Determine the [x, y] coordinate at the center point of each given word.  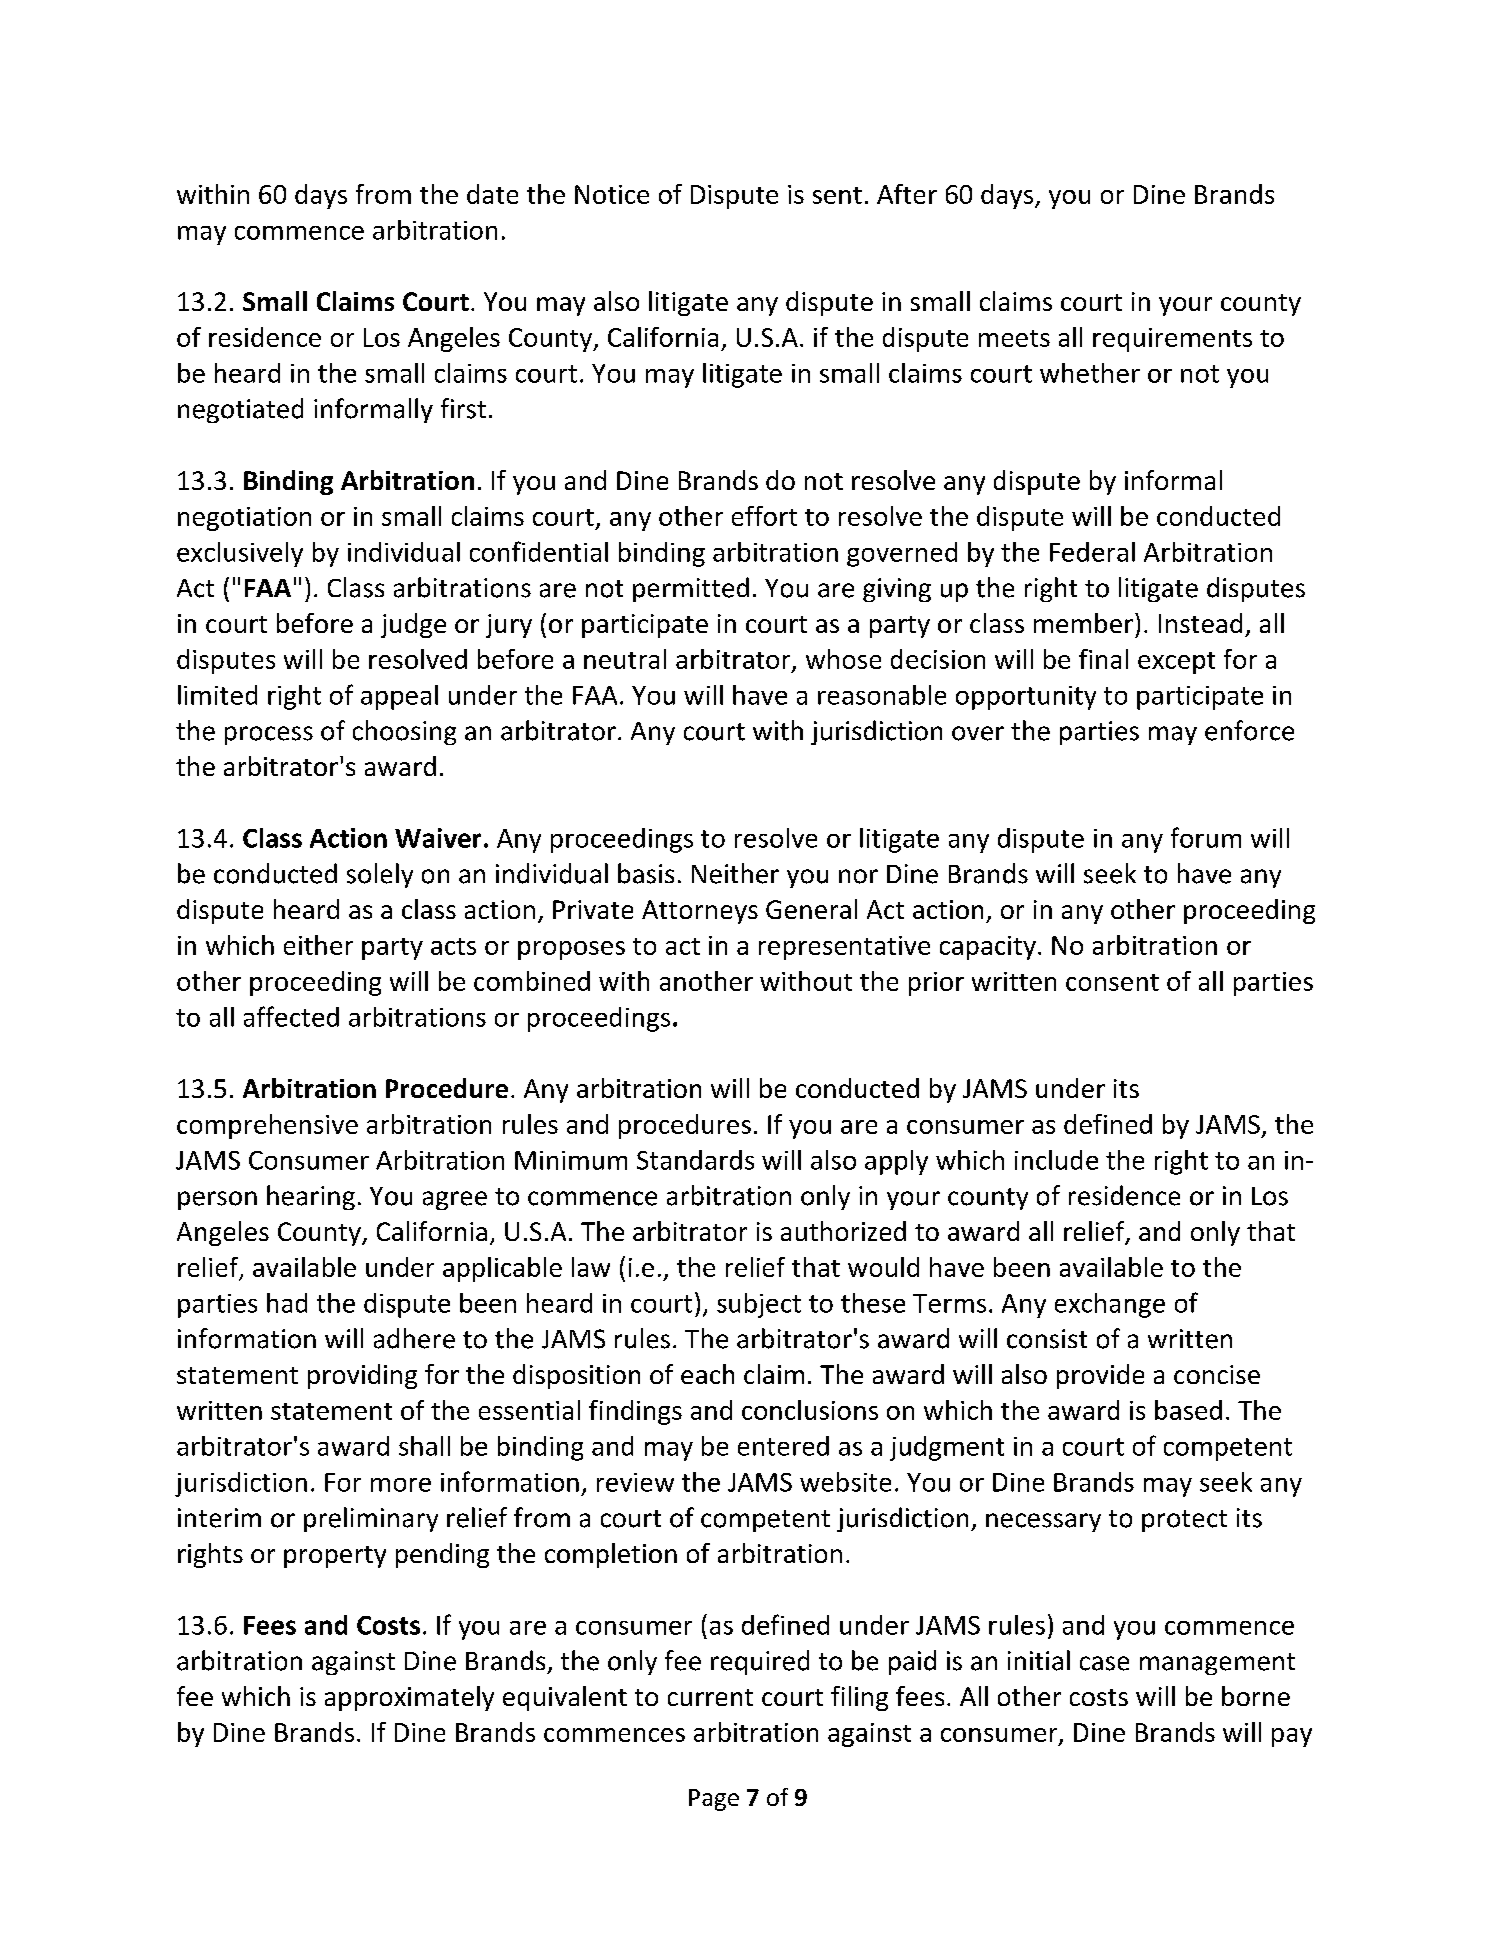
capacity [988, 948]
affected [291, 1016]
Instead [1200, 623]
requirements [1172, 340]
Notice [612, 194]
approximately [409, 1698]
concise [1217, 1374]
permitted [691, 589]
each [707, 1374]
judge [413, 625]
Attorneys [700, 912]
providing [362, 1376]
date [492, 194]
